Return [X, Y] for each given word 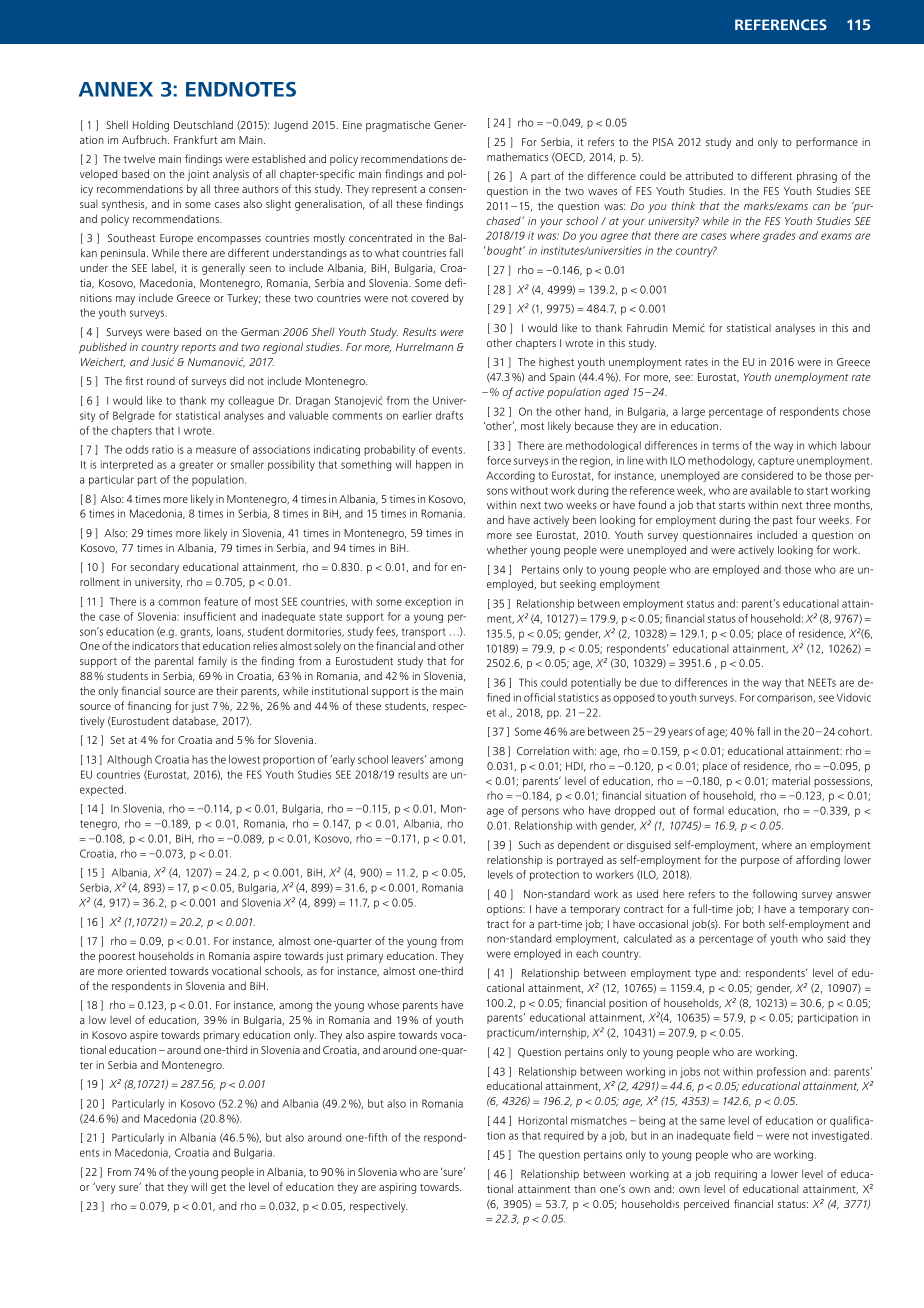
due [649, 682]
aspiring [397, 1188]
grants [196, 633]
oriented [146, 970]
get [218, 1189]
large [693, 412]
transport [424, 633]
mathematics [517, 156]
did [237, 380]
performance [827, 143]
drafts [449, 415]
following [774, 895]
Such [530, 844]
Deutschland [203, 124]
